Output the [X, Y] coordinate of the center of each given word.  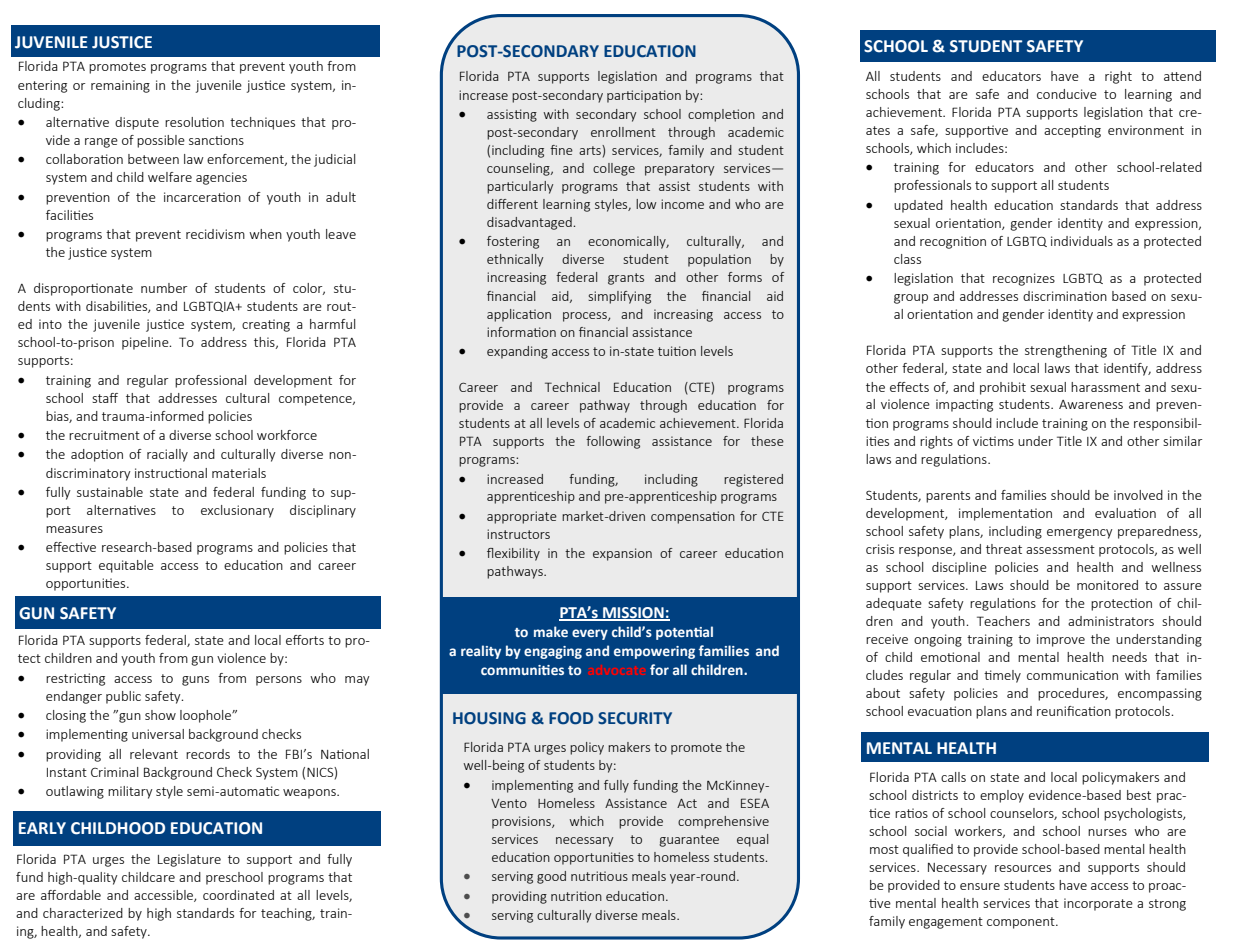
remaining [120, 86]
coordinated [238, 895]
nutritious [599, 876]
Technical [572, 387]
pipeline [146, 343]
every [590, 634]
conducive [1067, 94]
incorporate [1098, 904]
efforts [305, 640]
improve [1061, 640]
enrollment [623, 132]
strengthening [1066, 351]
